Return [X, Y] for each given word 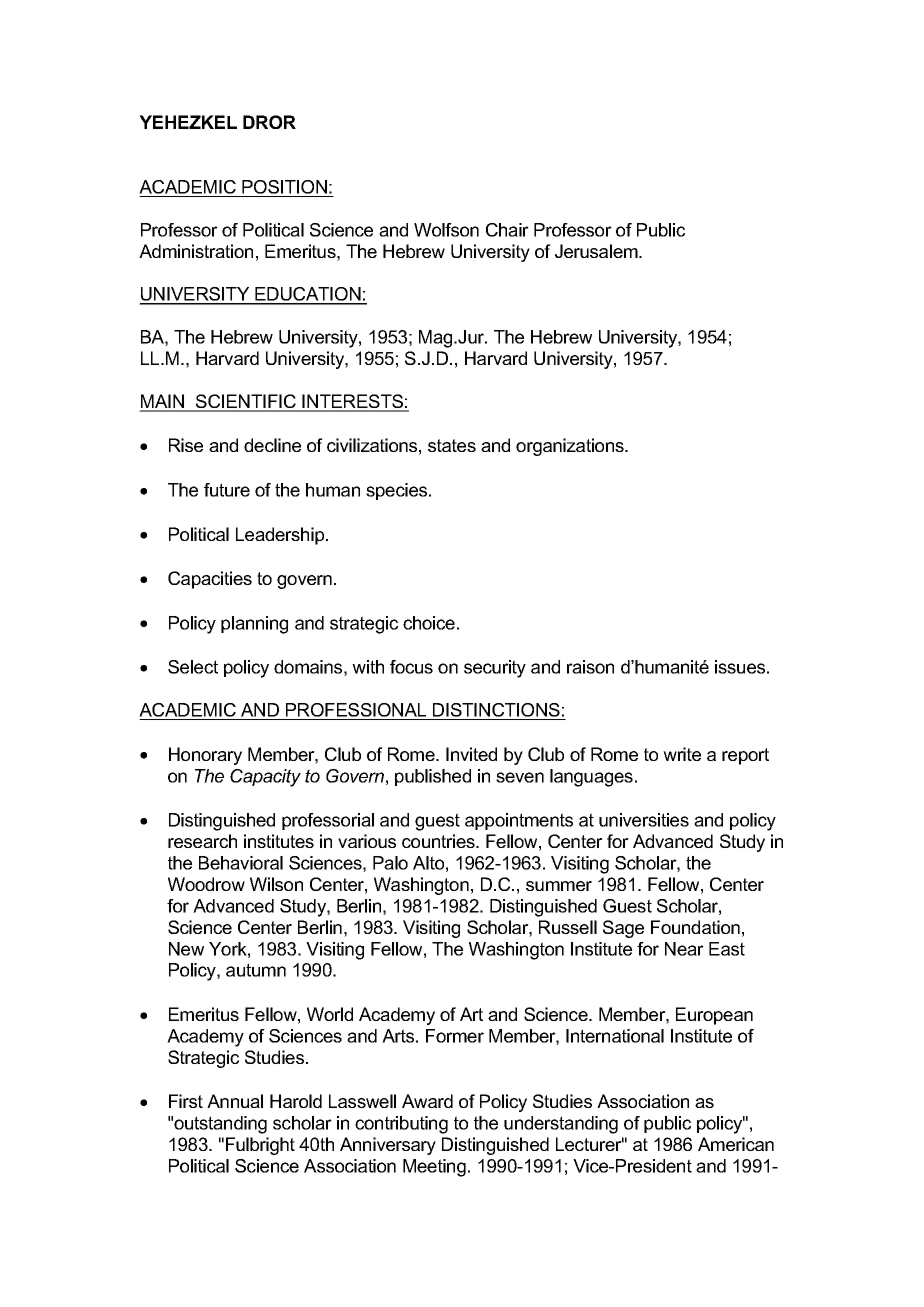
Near [684, 949]
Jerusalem [597, 251]
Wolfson [446, 230]
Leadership [281, 536]
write [682, 754]
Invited [471, 754]
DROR [269, 122]
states [452, 445]
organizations [571, 447]
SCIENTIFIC [246, 402]
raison [590, 667]
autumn [256, 970]
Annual [235, 1101]
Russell [568, 927]
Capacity [265, 778]
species [398, 491]
